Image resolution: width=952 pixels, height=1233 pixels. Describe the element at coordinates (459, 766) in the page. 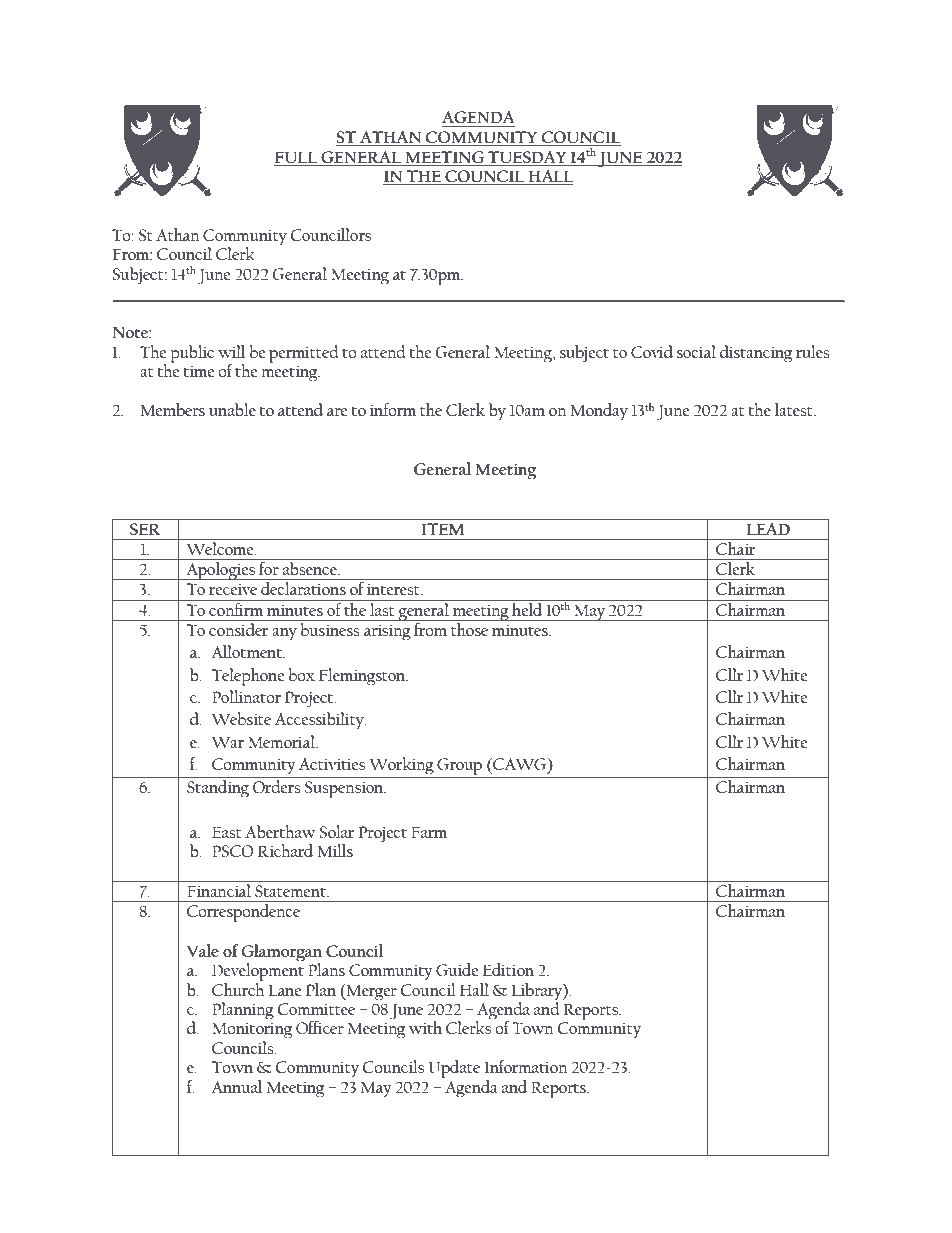

I see `Group` at that location.
